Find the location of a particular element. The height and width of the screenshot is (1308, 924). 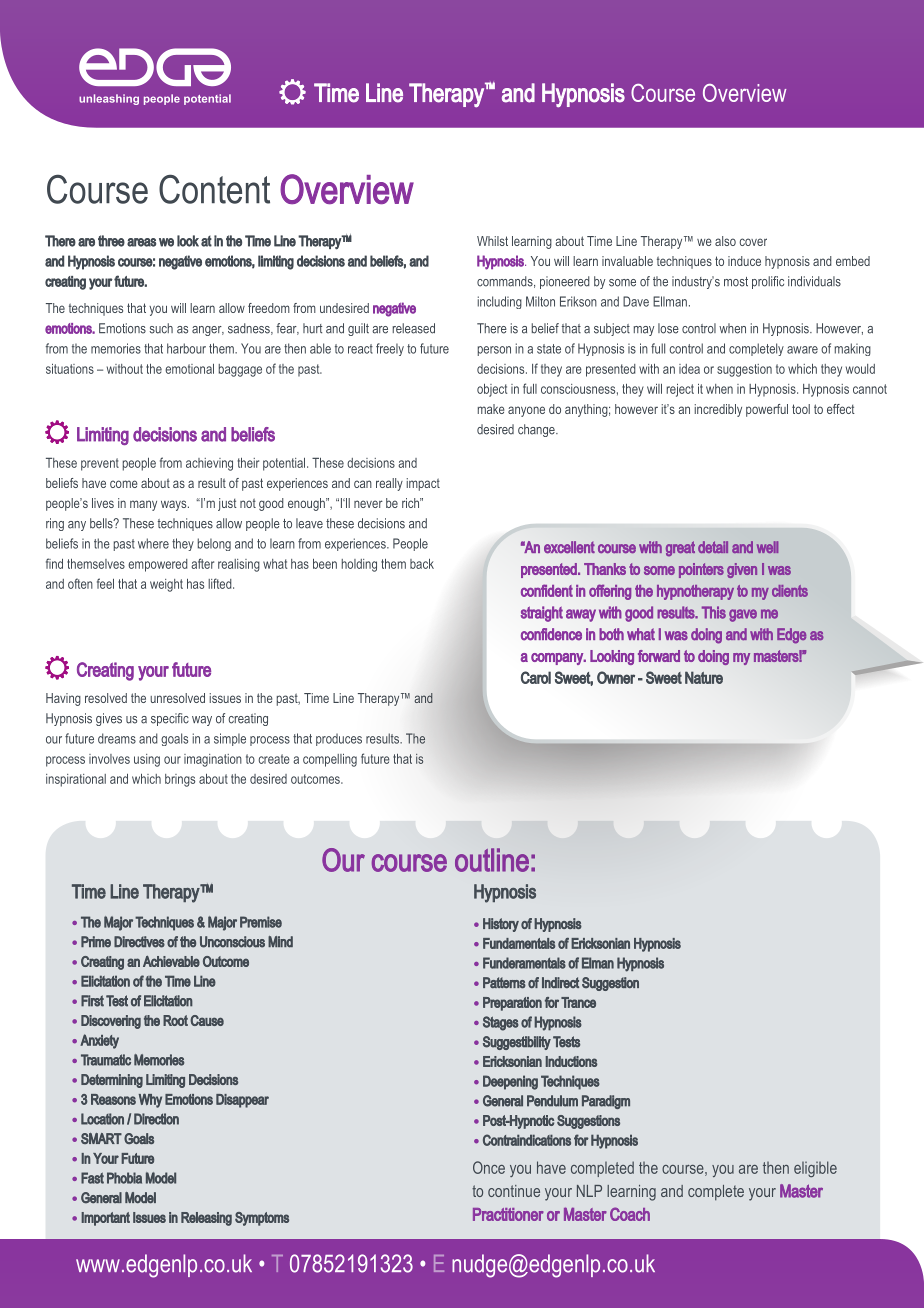

specific is located at coordinates (170, 719).
